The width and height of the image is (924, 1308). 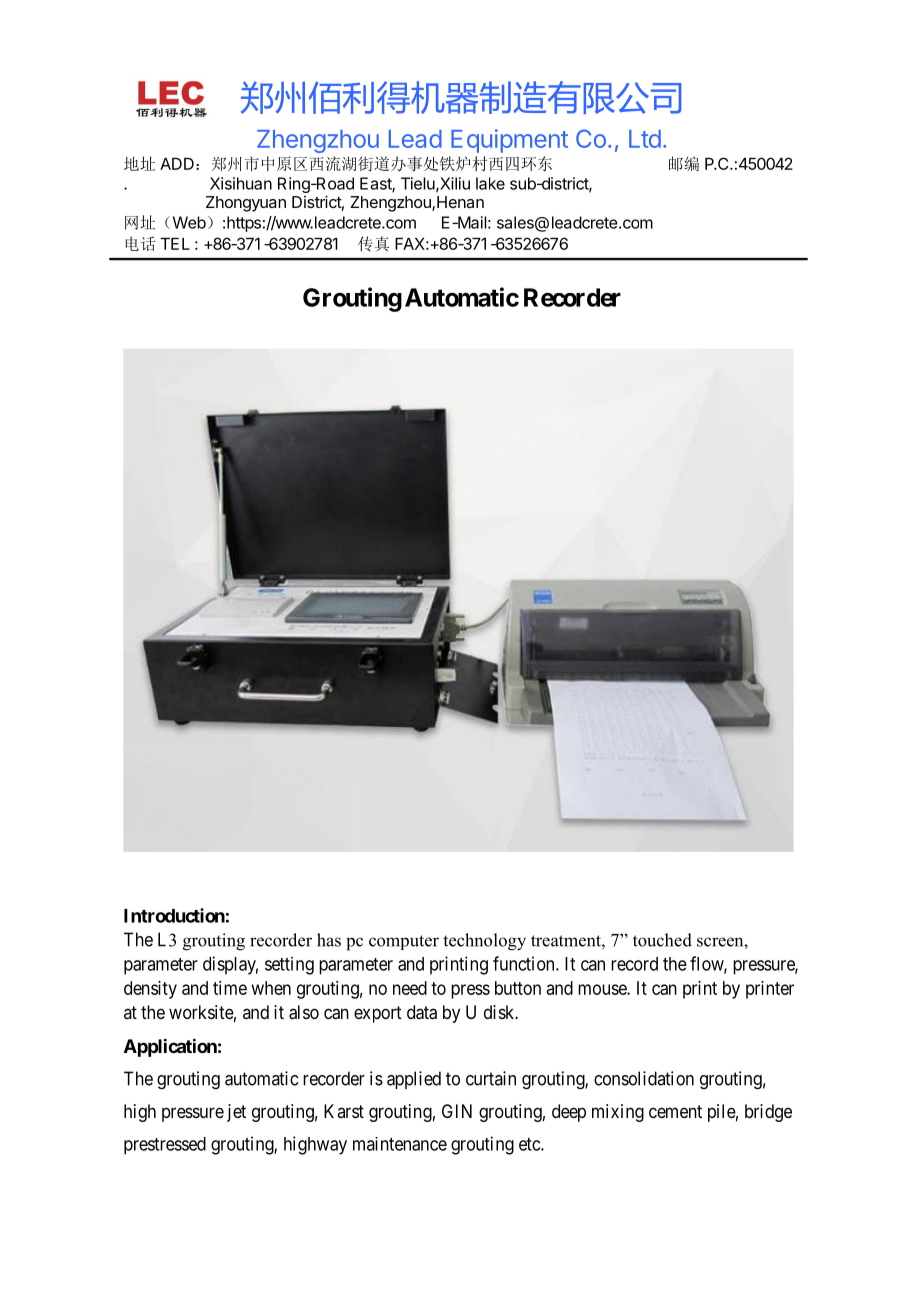 I want to click on TEL, so click(x=175, y=244).
